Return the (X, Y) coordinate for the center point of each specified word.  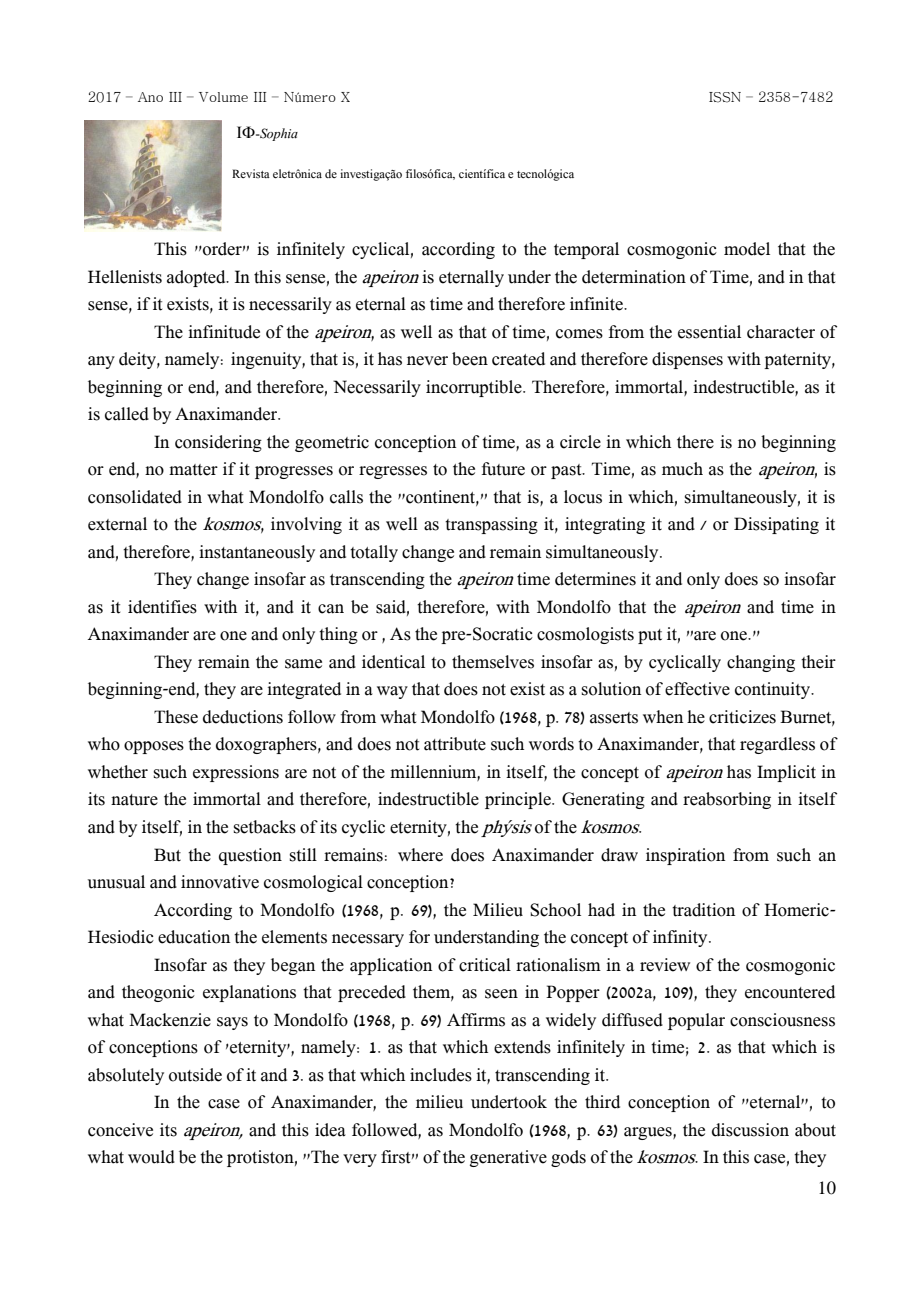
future (503, 469)
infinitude (224, 332)
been (470, 359)
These (176, 717)
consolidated (135, 497)
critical (485, 965)
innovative (220, 882)
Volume (223, 97)
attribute (455, 744)
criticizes (742, 717)
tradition (703, 910)
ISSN (725, 97)
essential (709, 332)
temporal (586, 250)
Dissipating (776, 525)
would (151, 1157)
